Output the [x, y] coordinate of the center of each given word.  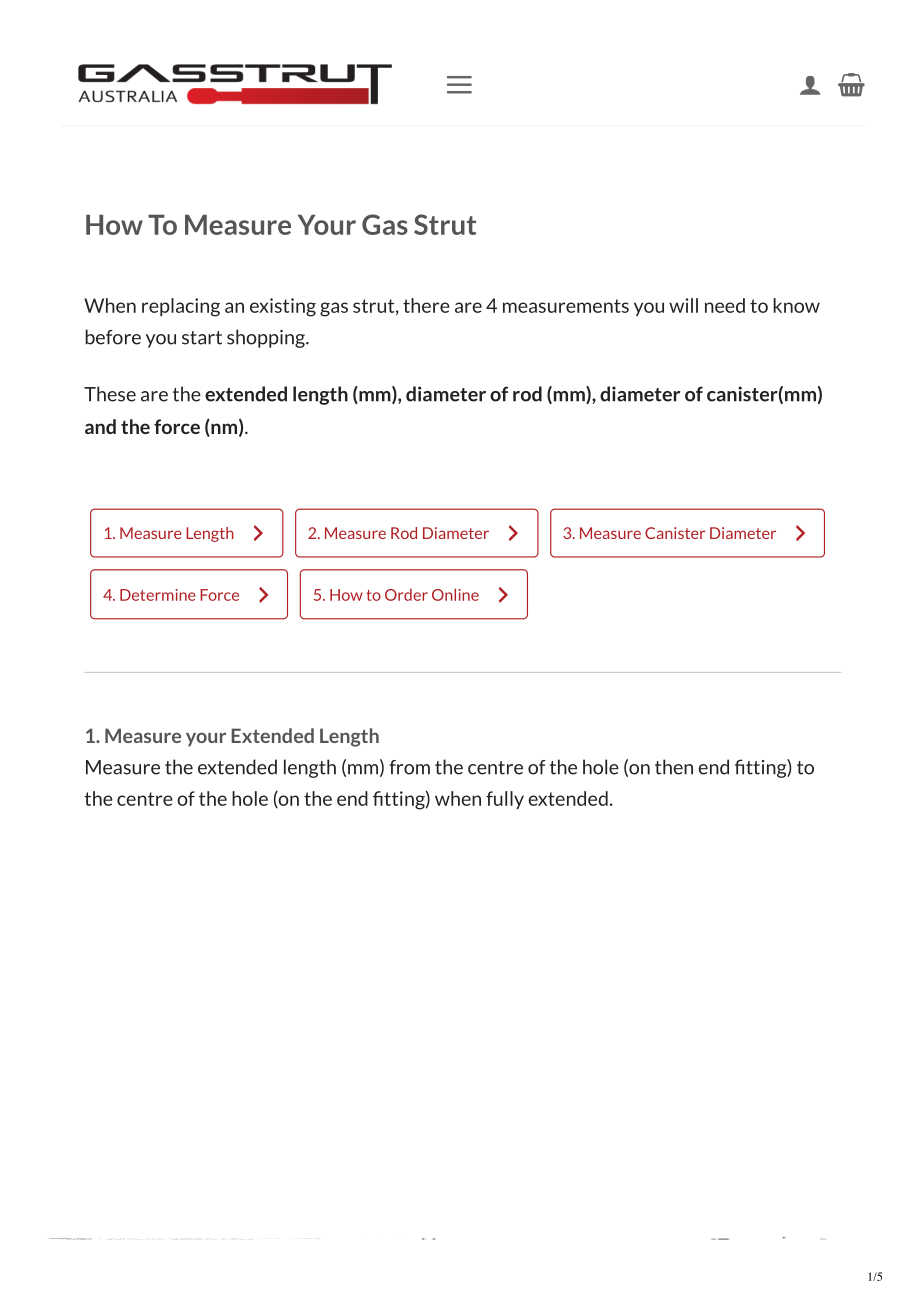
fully [505, 800]
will [683, 305]
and [100, 426]
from [409, 767]
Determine [158, 595]
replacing [181, 307]
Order [406, 595]
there [426, 305]
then [674, 767]
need [725, 305]
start [202, 338]
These [110, 394]
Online [455, 595]
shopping [267, 338]
